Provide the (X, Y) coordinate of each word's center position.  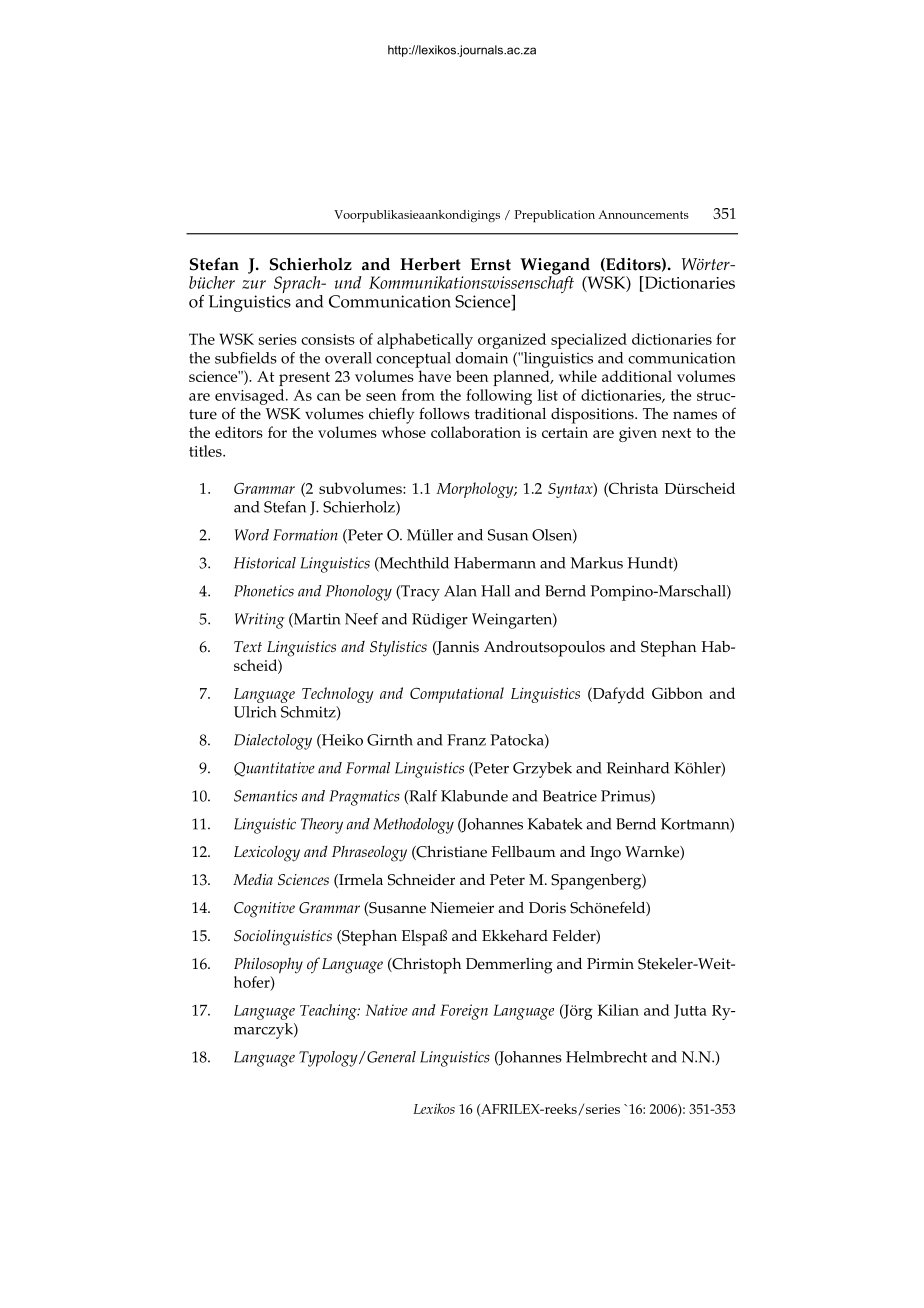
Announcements (643, 214)
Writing (260, 621)
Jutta (690, 1011)
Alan (460, 591)
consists (328, 339)
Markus (596, 563)
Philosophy (268, 965)
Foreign (464, 1012)
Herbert (430, 264)
